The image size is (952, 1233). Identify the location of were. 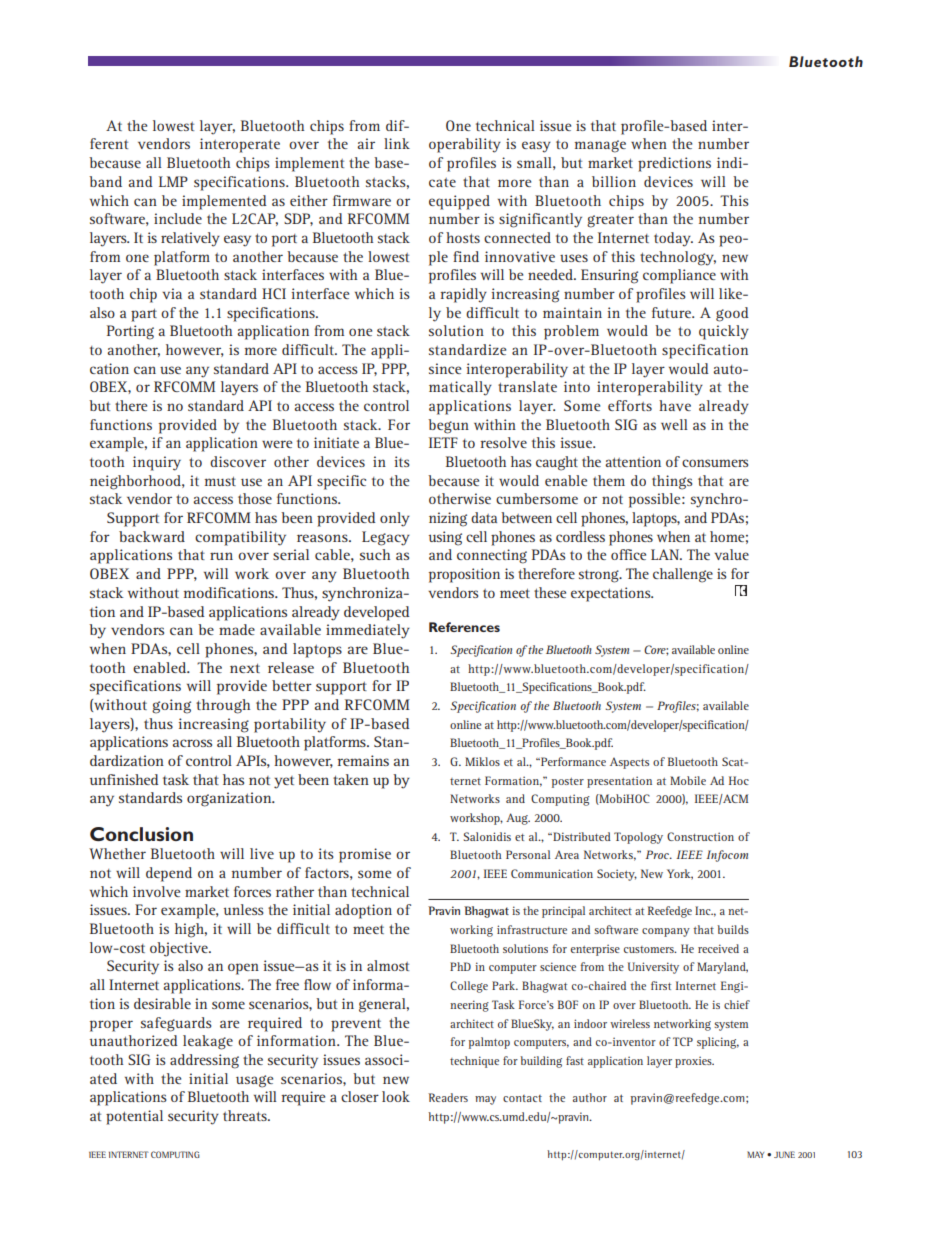
(277, 444).
